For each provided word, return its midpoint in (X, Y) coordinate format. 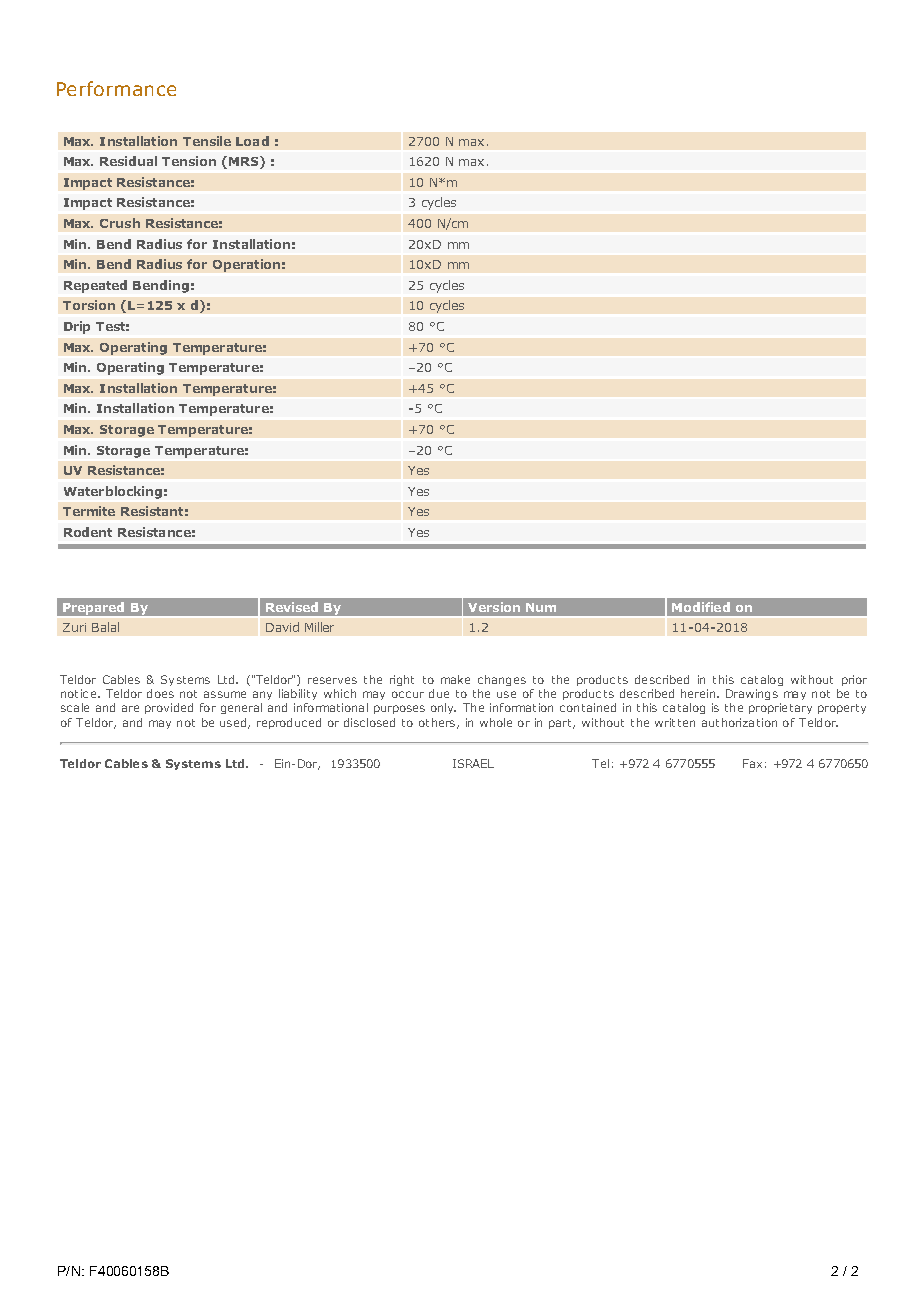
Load (252, 141)
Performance (116, 88)
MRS (245, 162)
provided (169, 708)
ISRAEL (473, 763)
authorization (739, 722)
